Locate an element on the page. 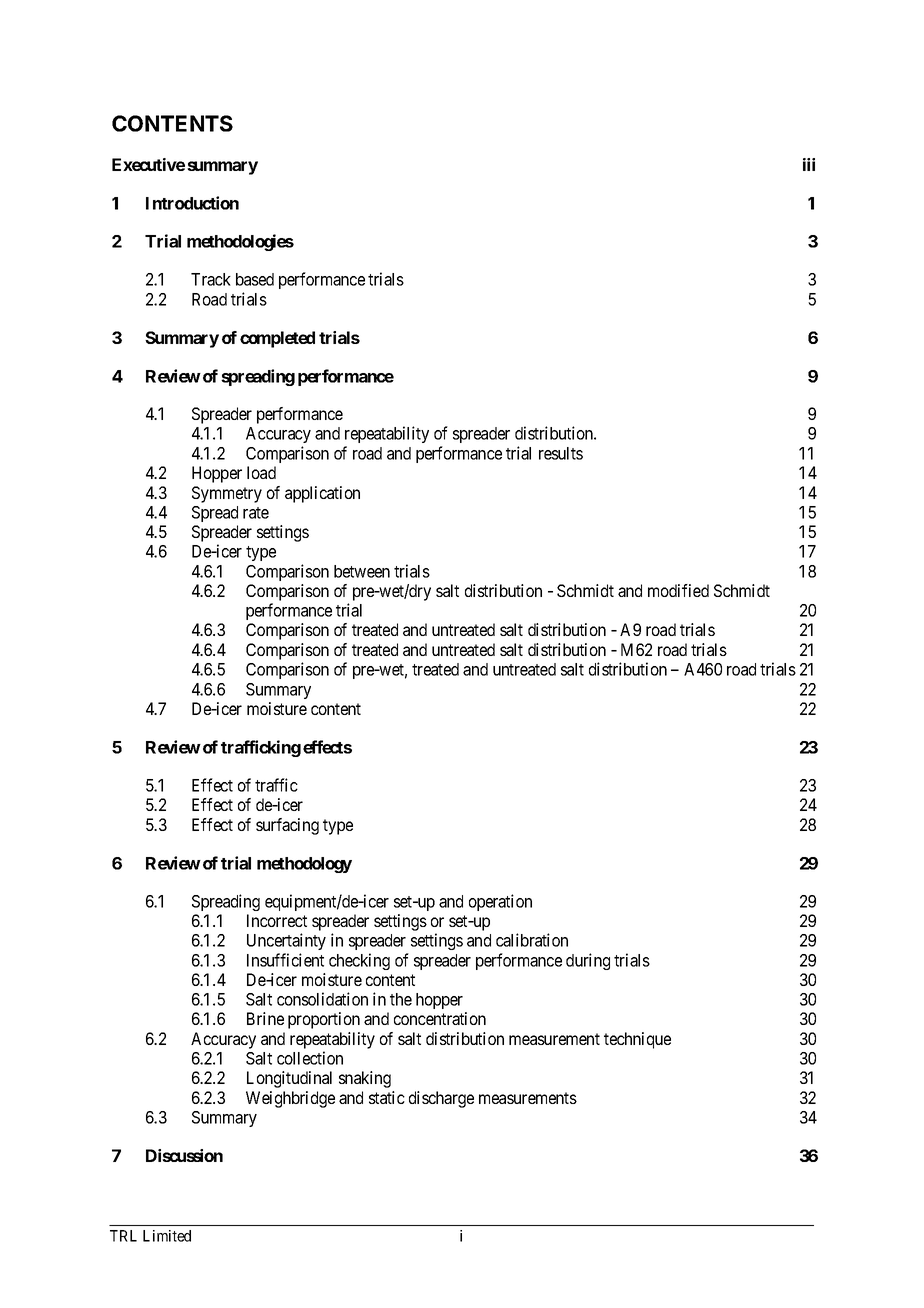 The image size is (924, 1308). discharge is located at coordinates (441, 1099).
